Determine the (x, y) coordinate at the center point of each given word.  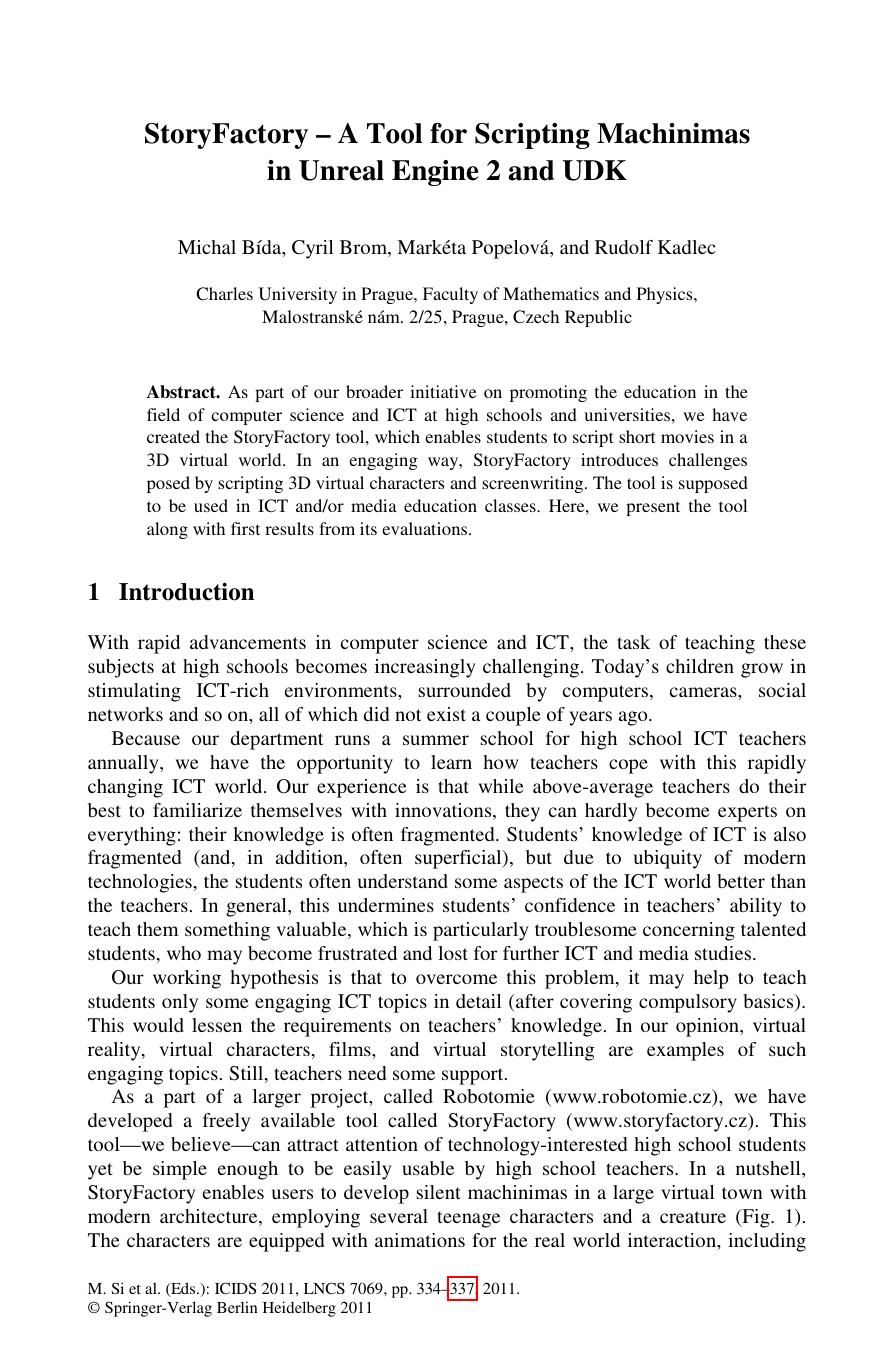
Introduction (186, 592)
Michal (207, 247)
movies (687, 436)
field (163, 414)
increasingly (425, 668)
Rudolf (624, 247)
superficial (459, 859)
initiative (443, 391)
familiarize (197, 810)
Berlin (237, 1307)
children (700, 666)
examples (685, 1051)
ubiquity (668, 859)
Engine (435, 173)
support (474, 1076)
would (158, 1025)
